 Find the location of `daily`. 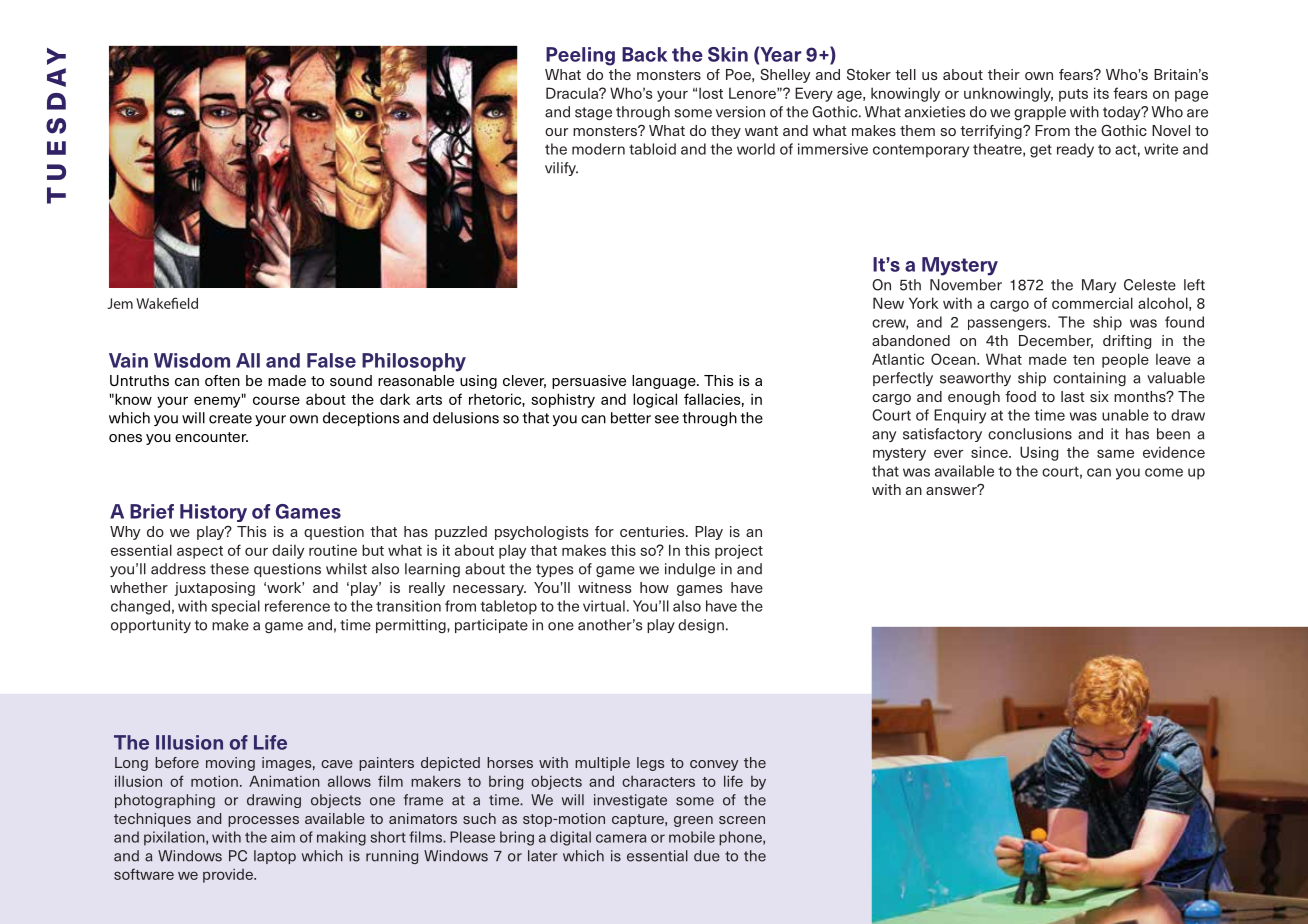

daily is located at coordinates (288, 551).
